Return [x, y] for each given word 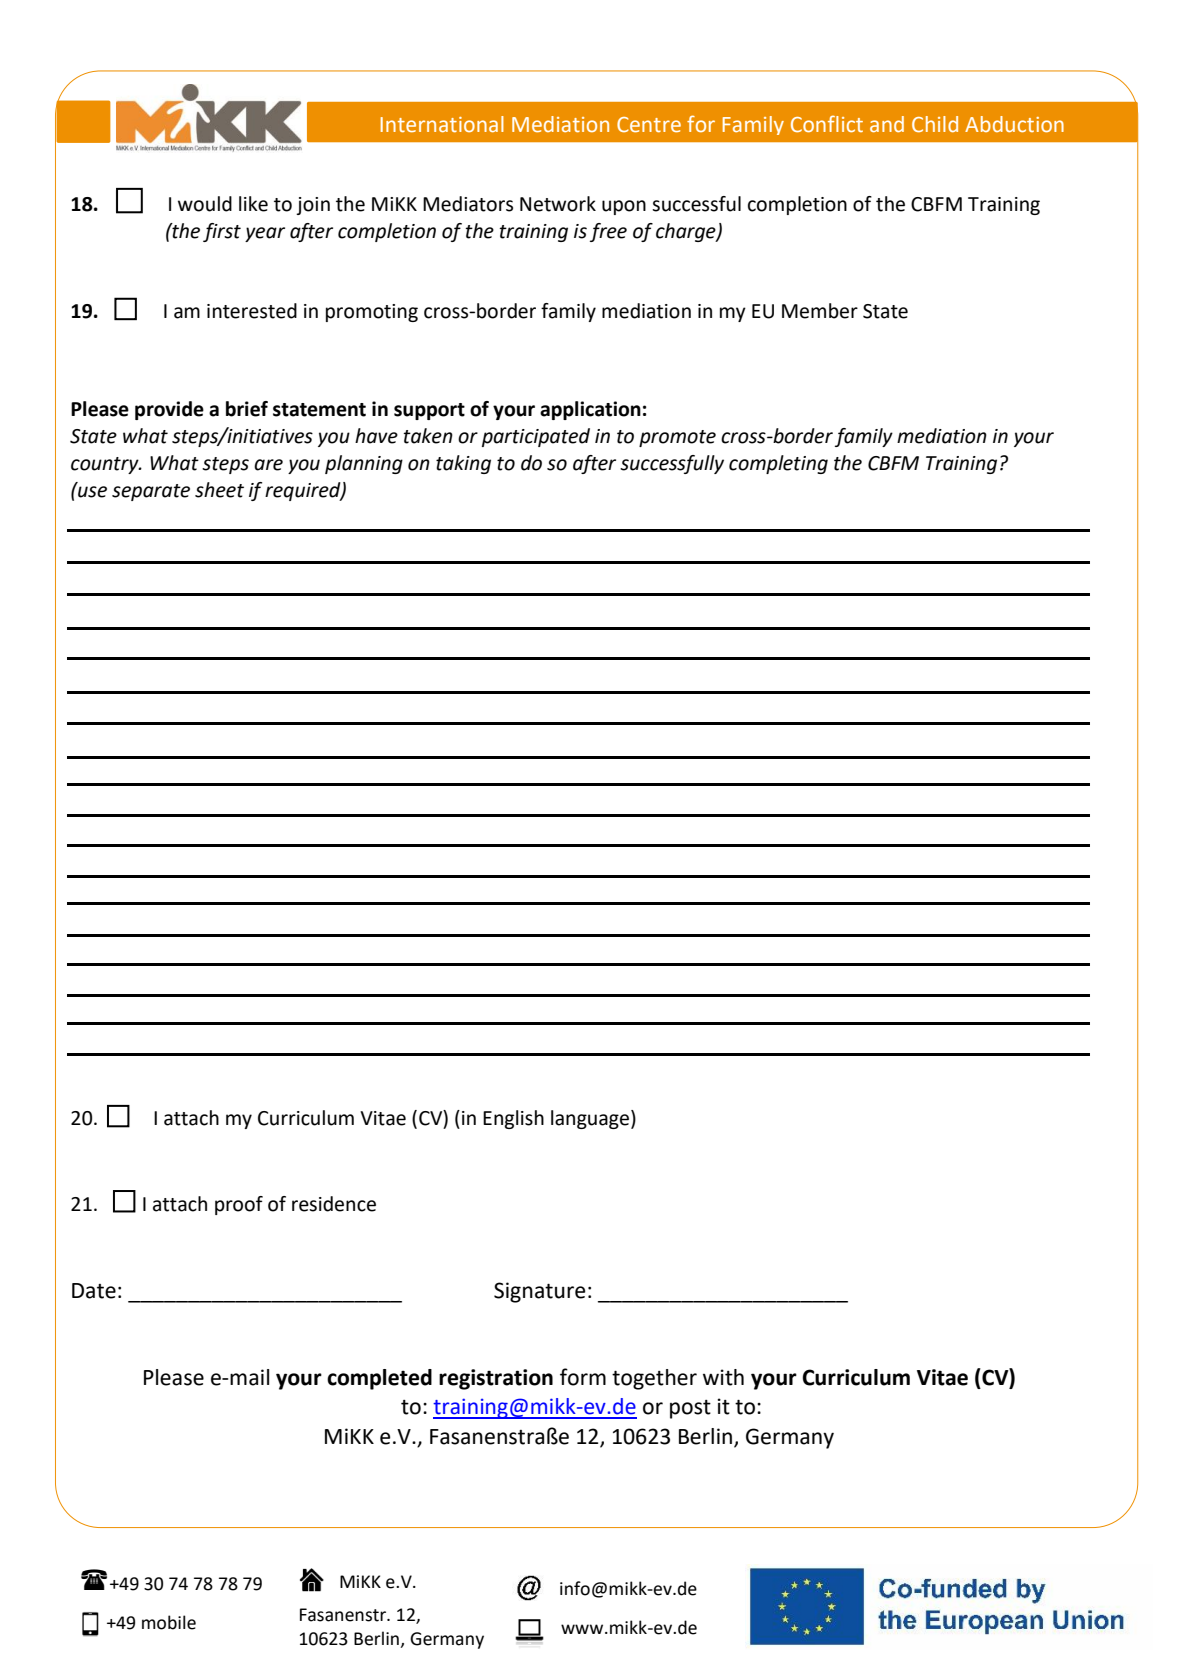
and [887, 124]
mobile [169, 1622]
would [205, 204]
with [723, 1377]
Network [558, 204]
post [690, 1409]
